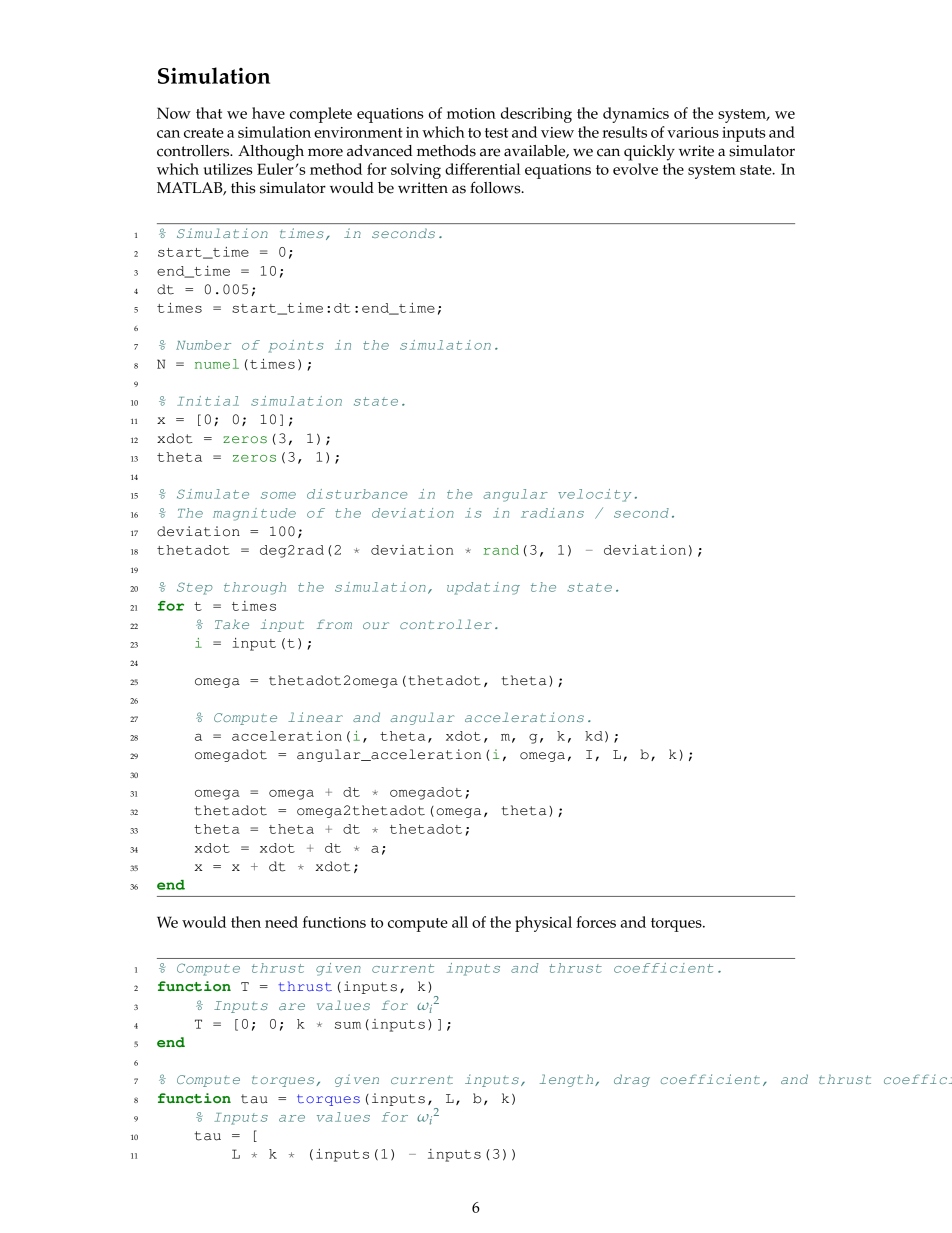 The width and height of the screenshot is (952, 1233). What do you see at coordinates (228, 169) in the screenshot?
I see `utilizes` at bounding box center [228, 169].
